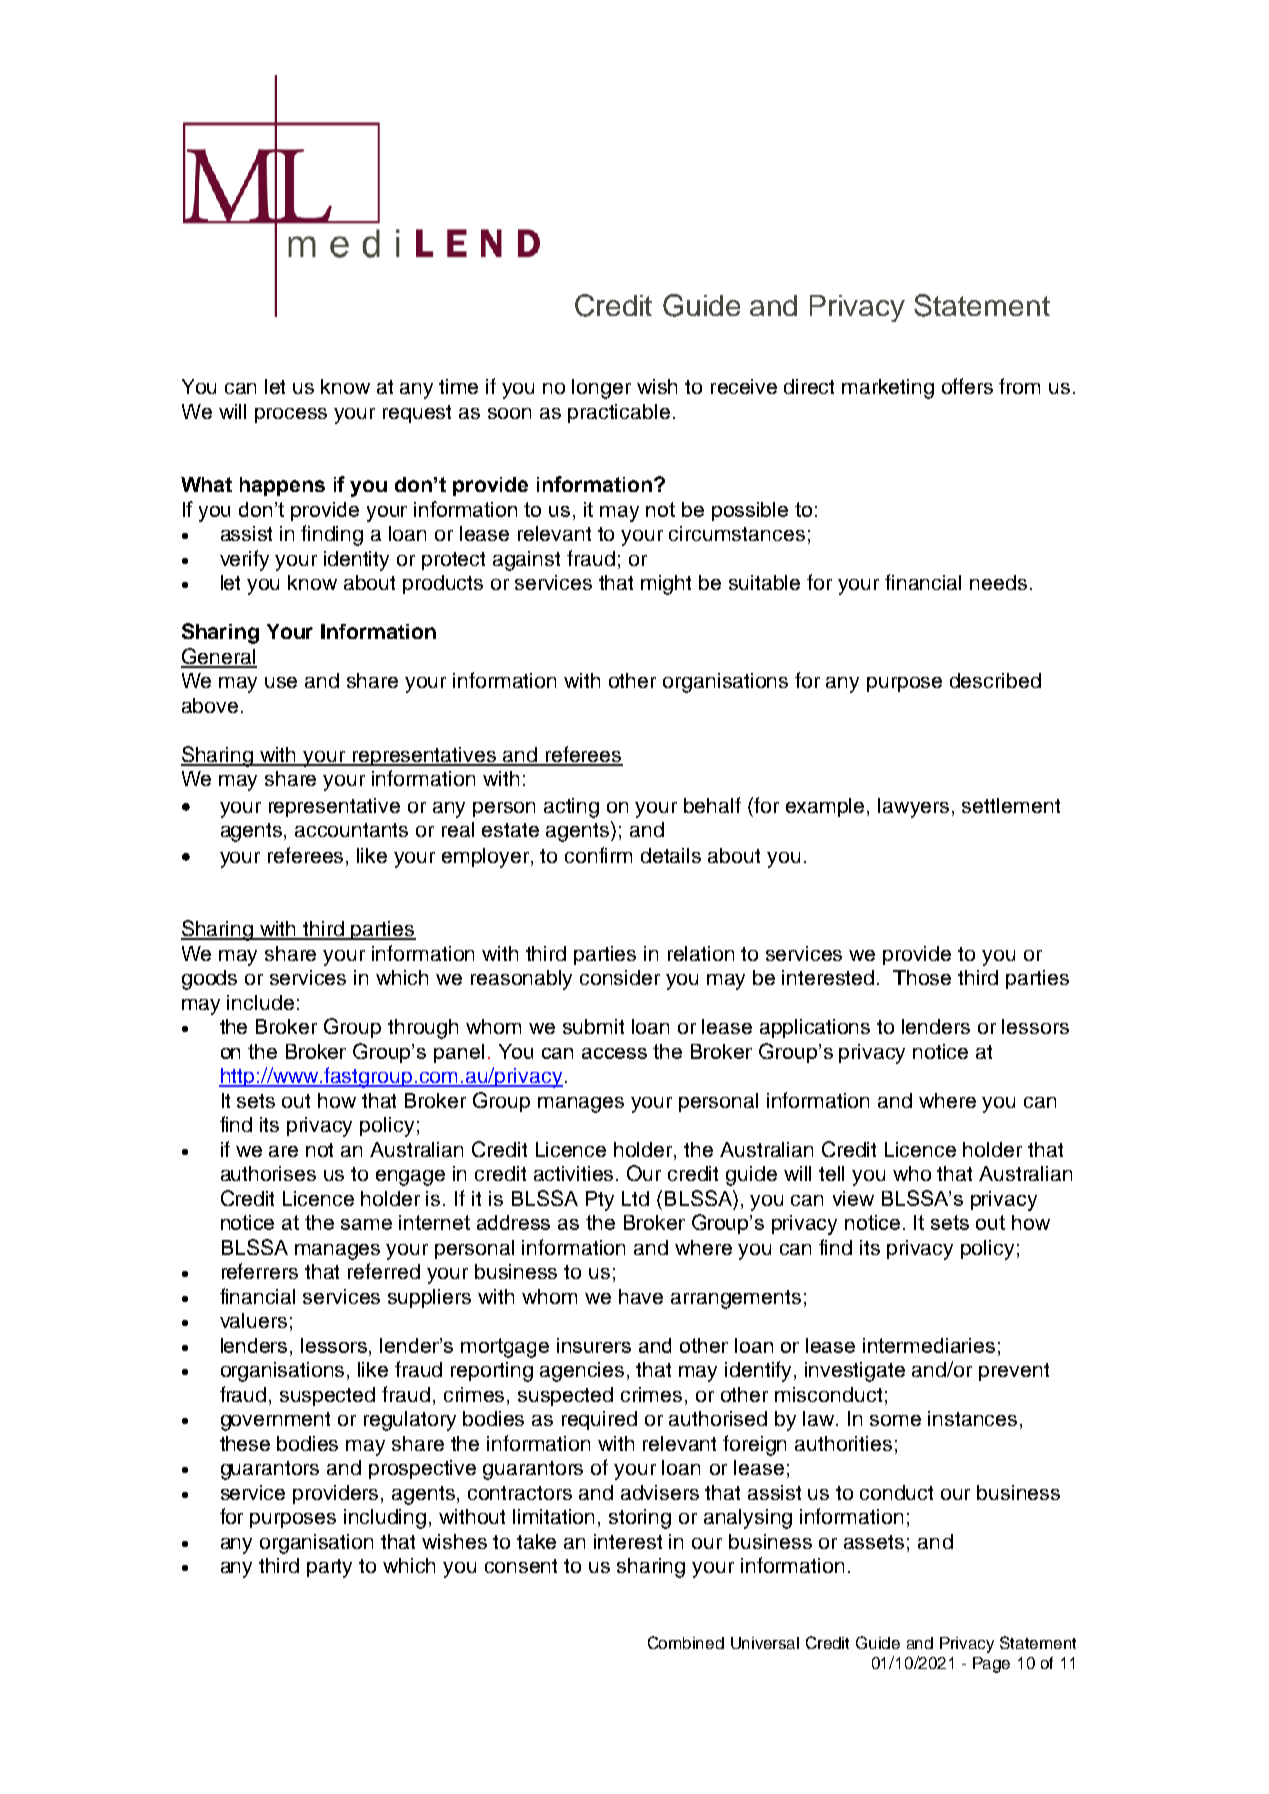 The image size is (1269, 1794). Describe the element at coordinates (291, 415) in the page. I see `process` at that location.
